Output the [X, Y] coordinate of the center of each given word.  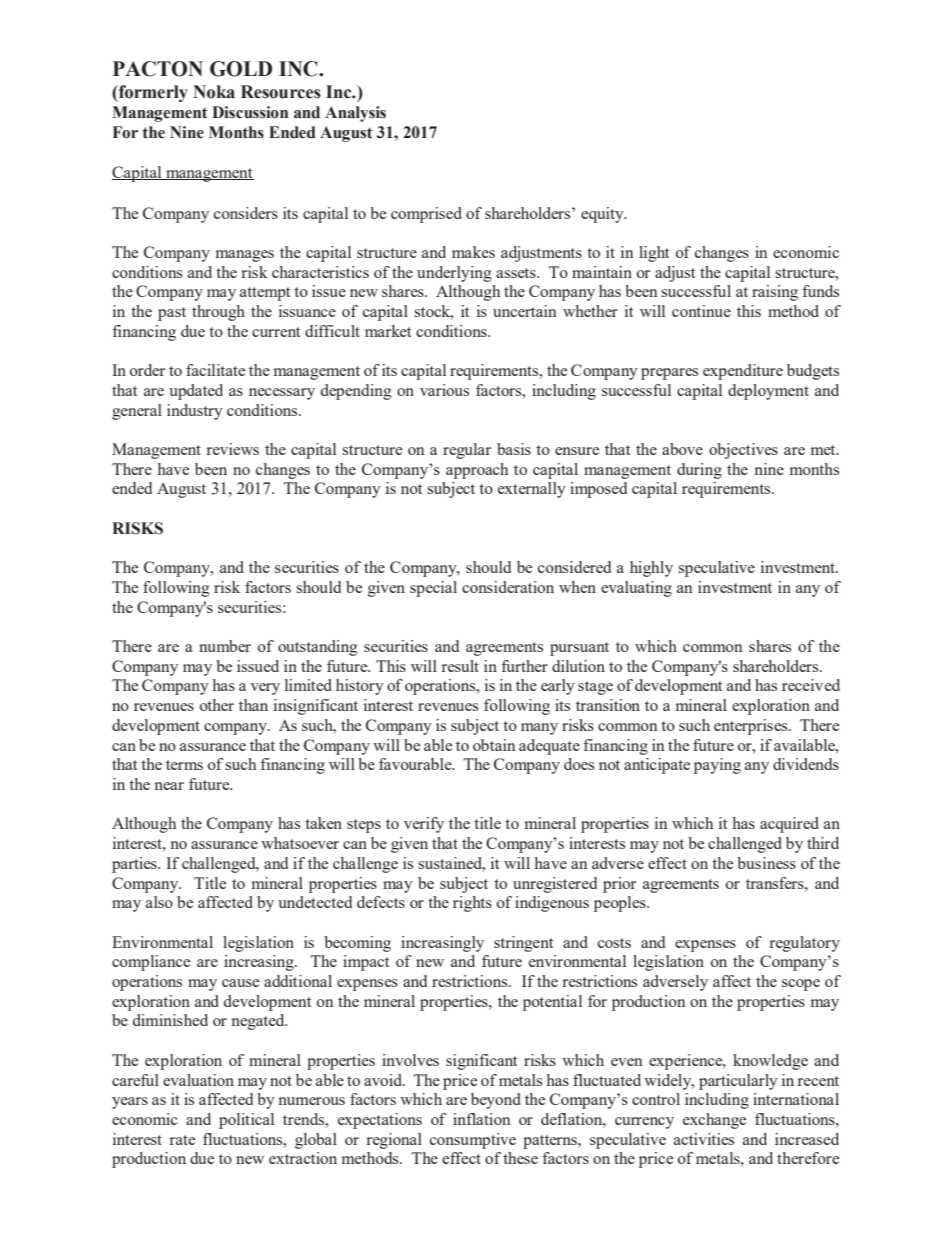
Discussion [250, 112]
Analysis [355, 114]
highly [651, 569]
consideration [508, 587]
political [246, 1121]
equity [603, 215]
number [225, 646]
